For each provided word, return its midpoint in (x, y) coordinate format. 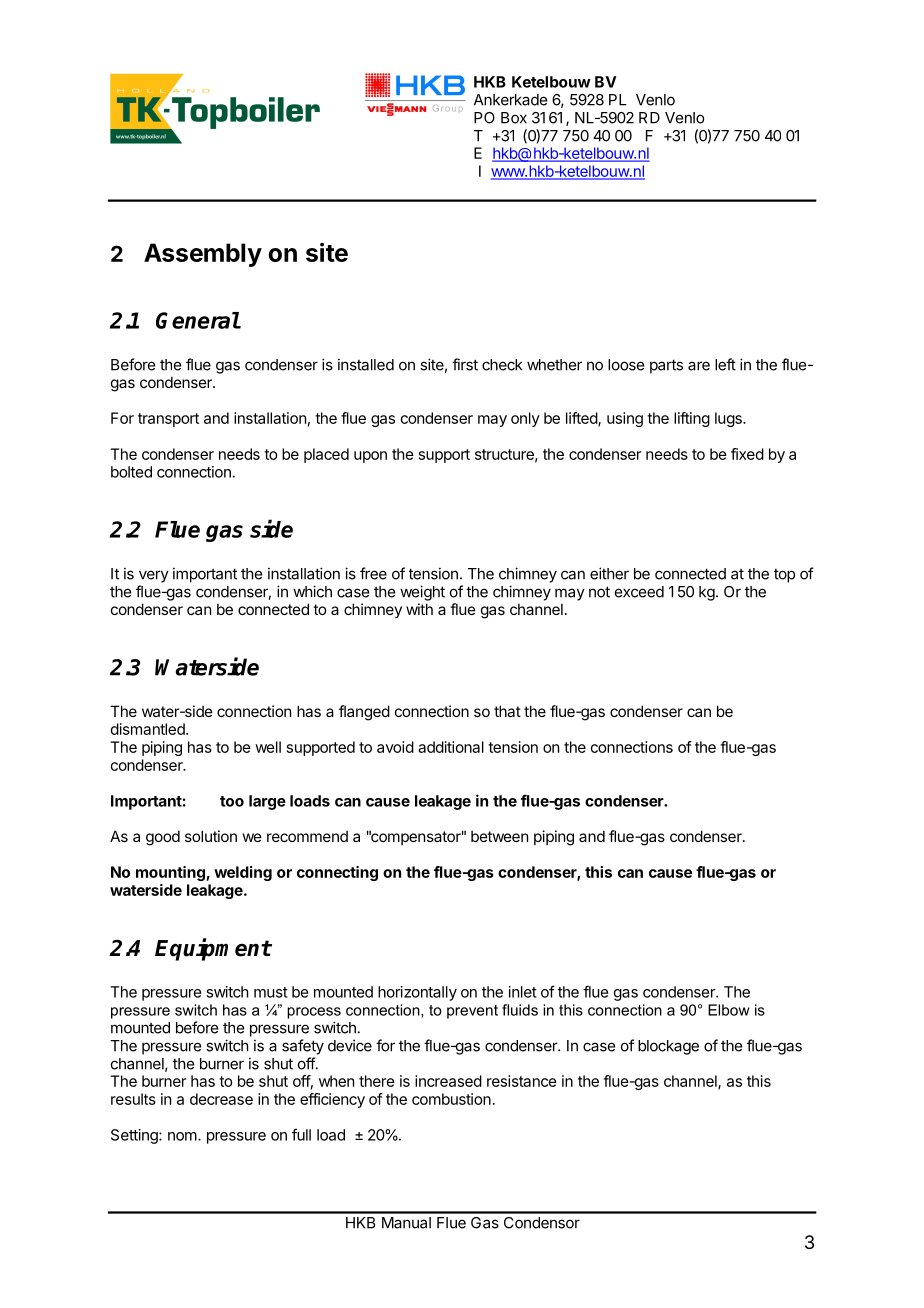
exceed (639, 592)
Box (514, 118)
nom (182, 1136)
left (725, 364)
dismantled (149, 729)
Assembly (203, 255)
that (507, 711)
